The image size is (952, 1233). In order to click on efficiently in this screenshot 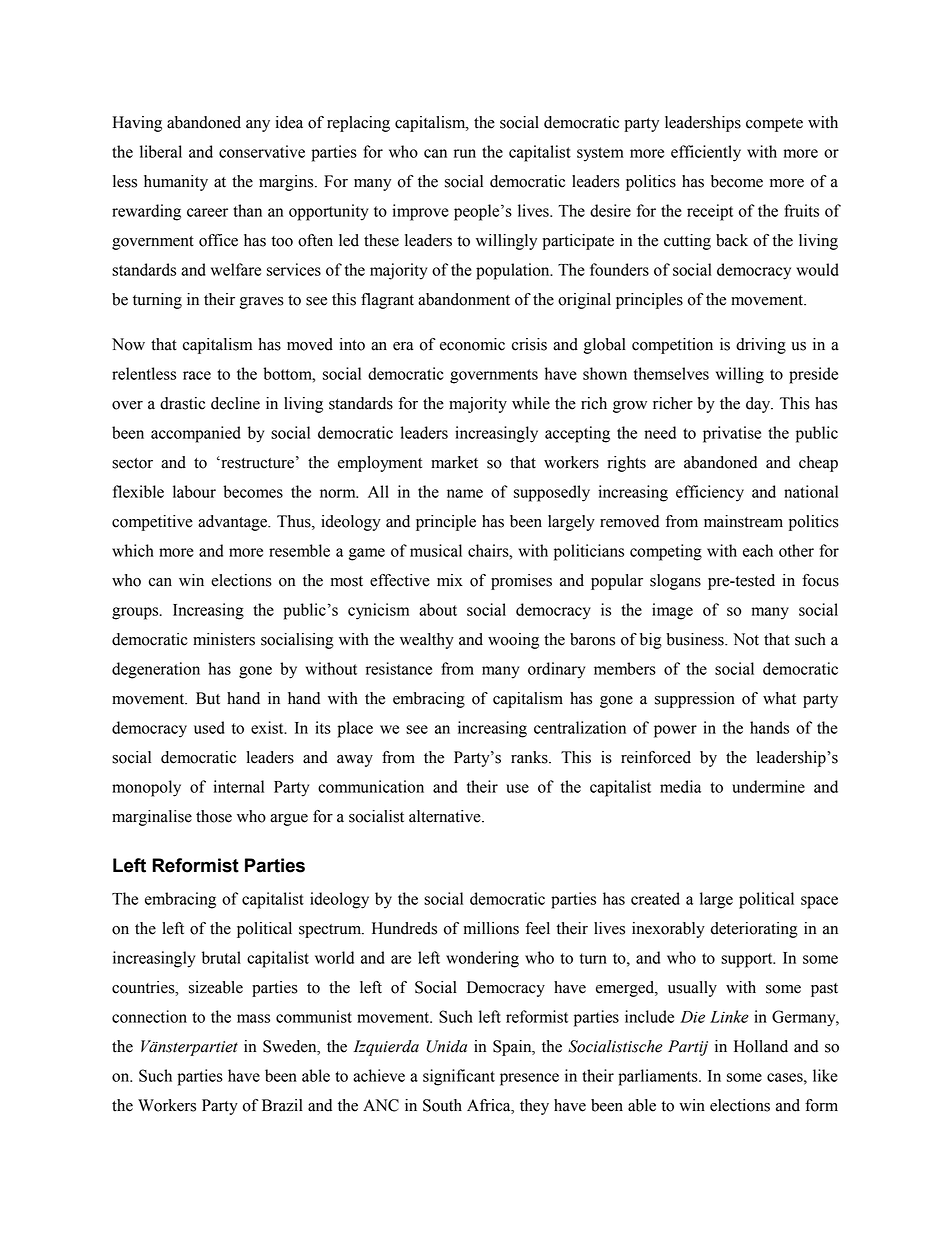, I will do `click(706, 153)`.
